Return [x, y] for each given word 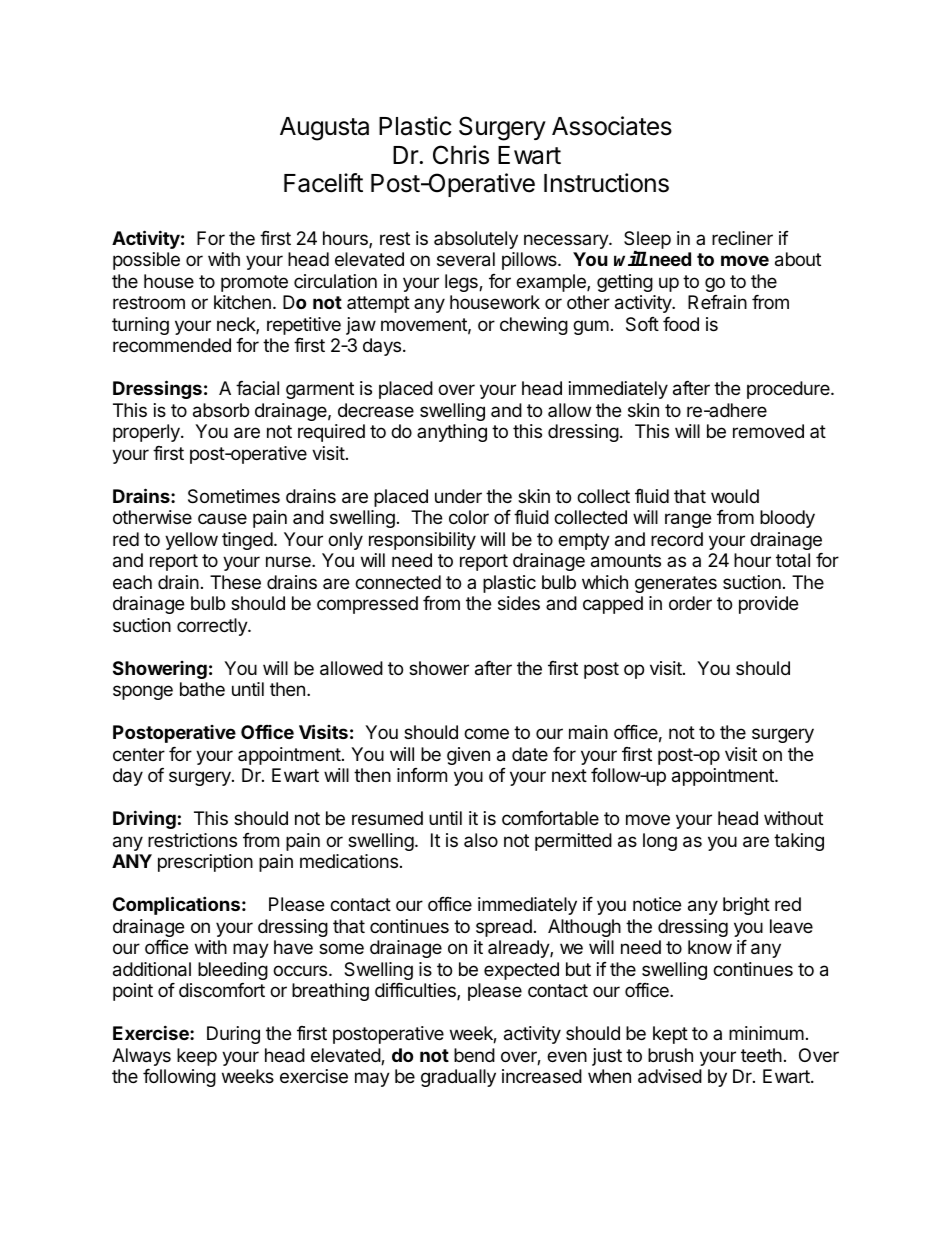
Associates [612, 126]
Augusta [324, 129]
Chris [461, 155]
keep [197, 1057]
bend [474, 1055]
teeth [761, 1055]
